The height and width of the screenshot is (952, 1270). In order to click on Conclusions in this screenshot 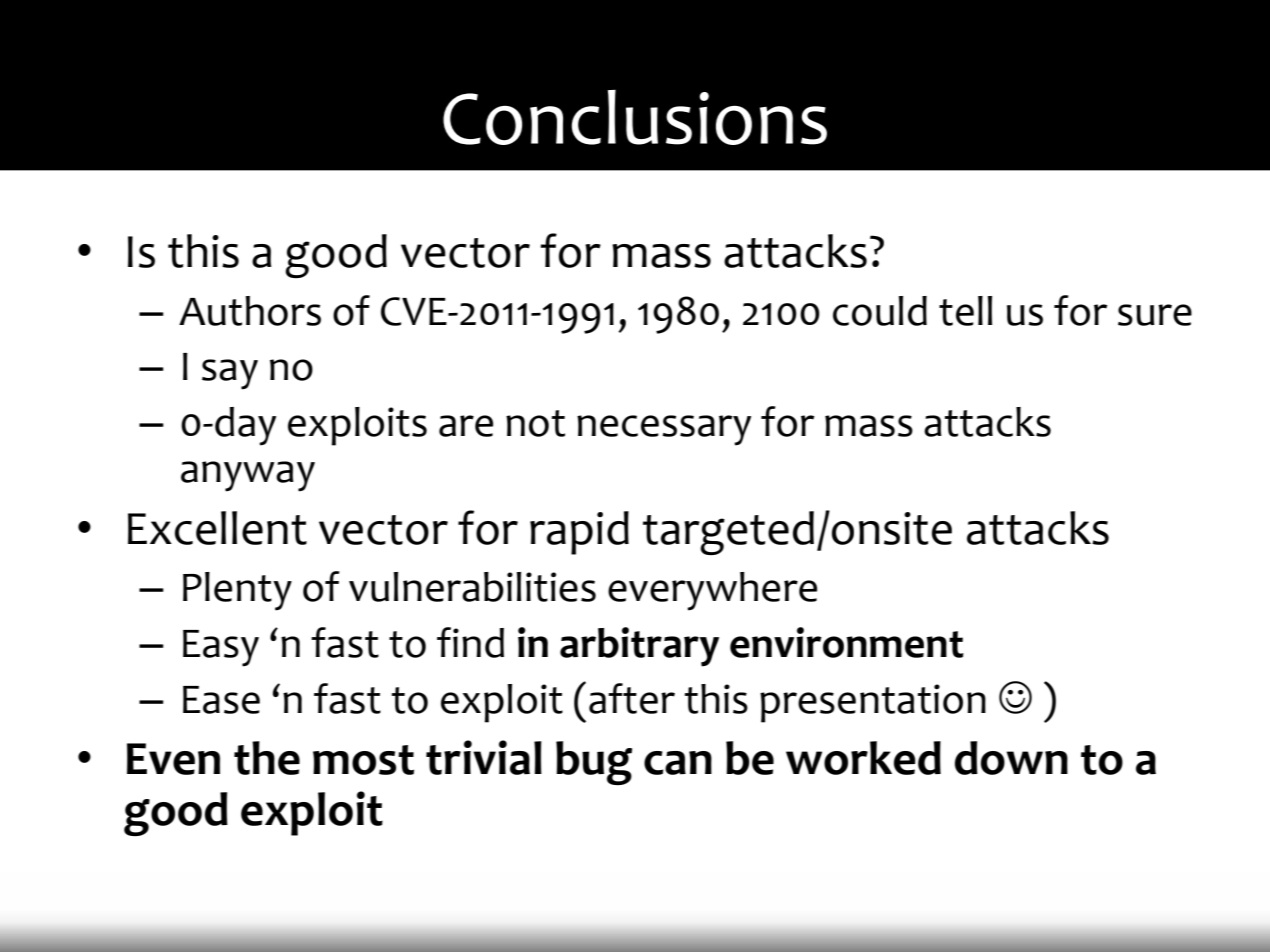, I will do `click(635, 117)`.
